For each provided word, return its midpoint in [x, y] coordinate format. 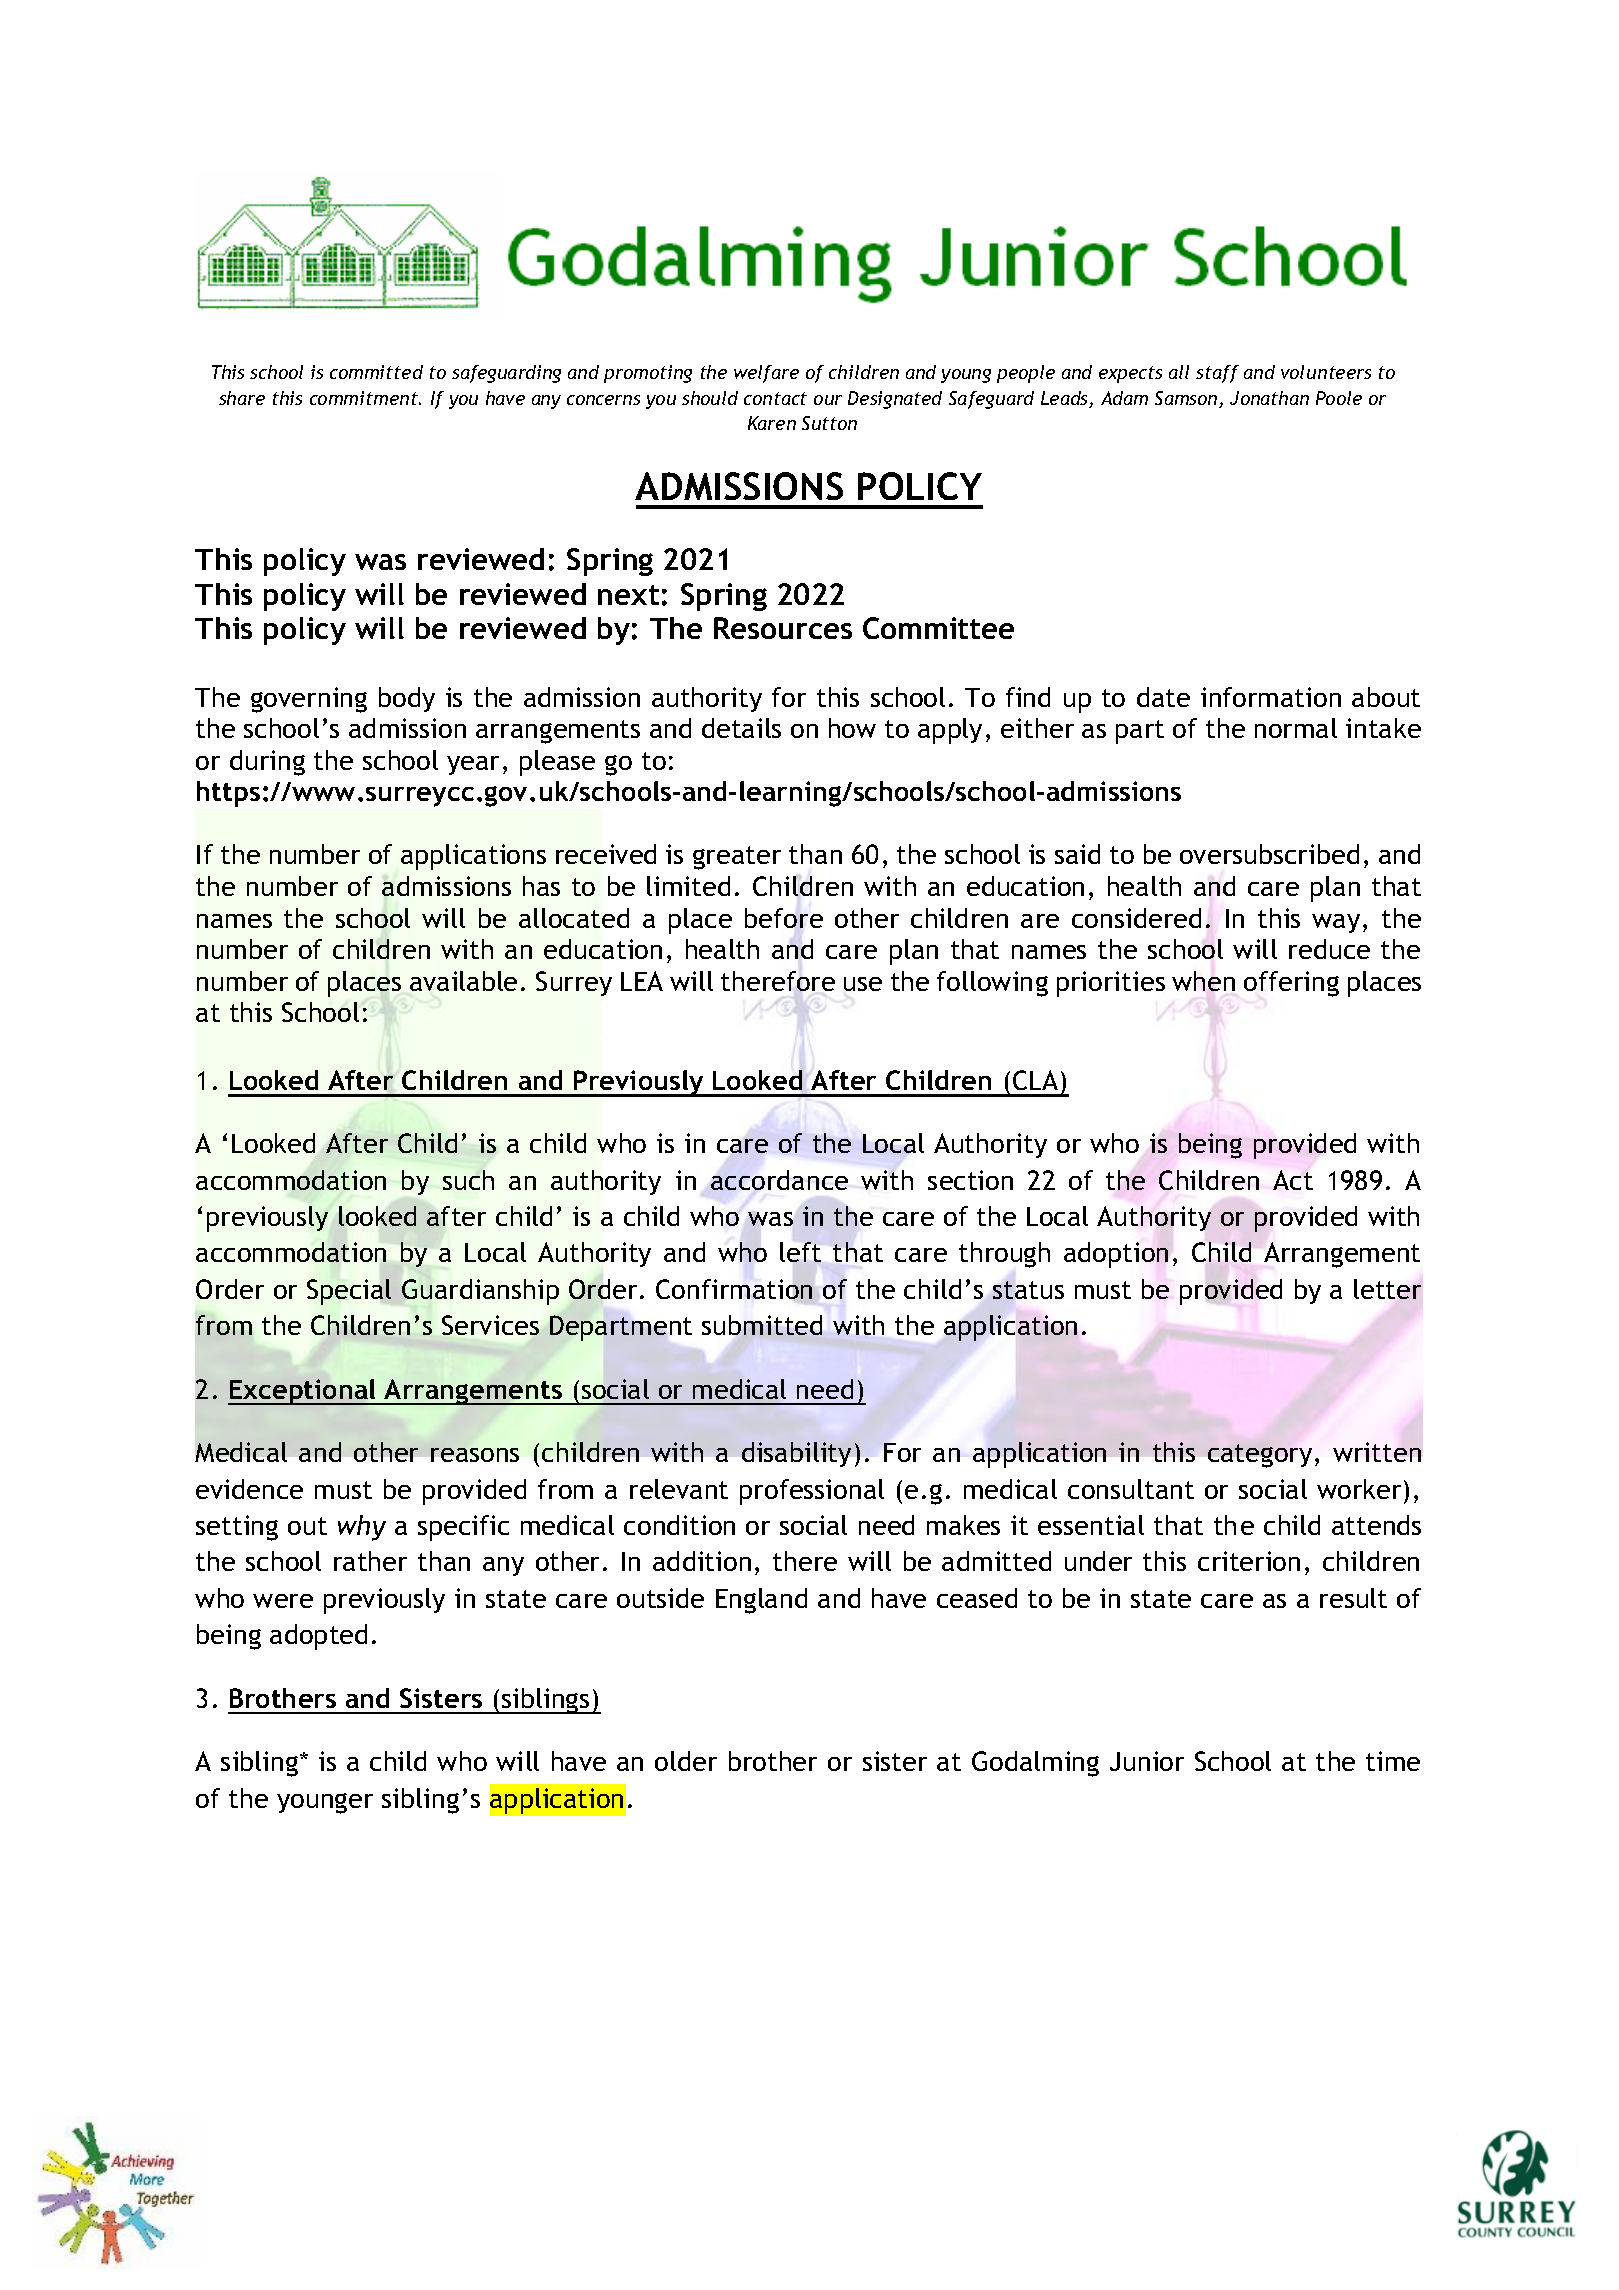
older [686, 1761]
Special [349, 1292]
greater [737, 858]
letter [1387, 1289]
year [473, 765]
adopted [318, 1637]
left [800, 1252]
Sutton [829, 423]
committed [376, 372]
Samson [1187, 399]
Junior [1147, 1761]
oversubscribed [1269, 854]
